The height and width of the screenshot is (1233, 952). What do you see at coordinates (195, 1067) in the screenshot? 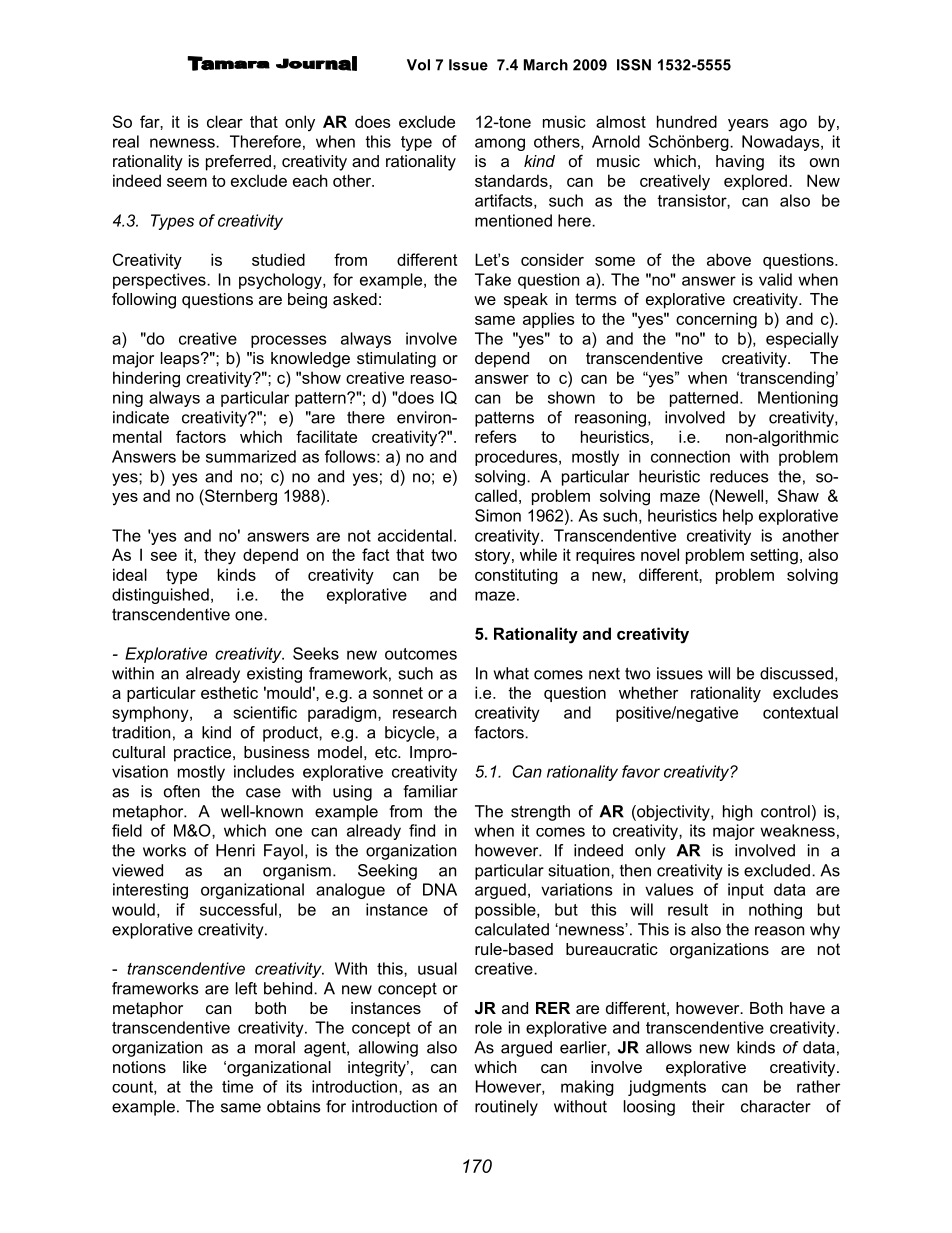
I see `like` at bounding box center [195, 1067].
